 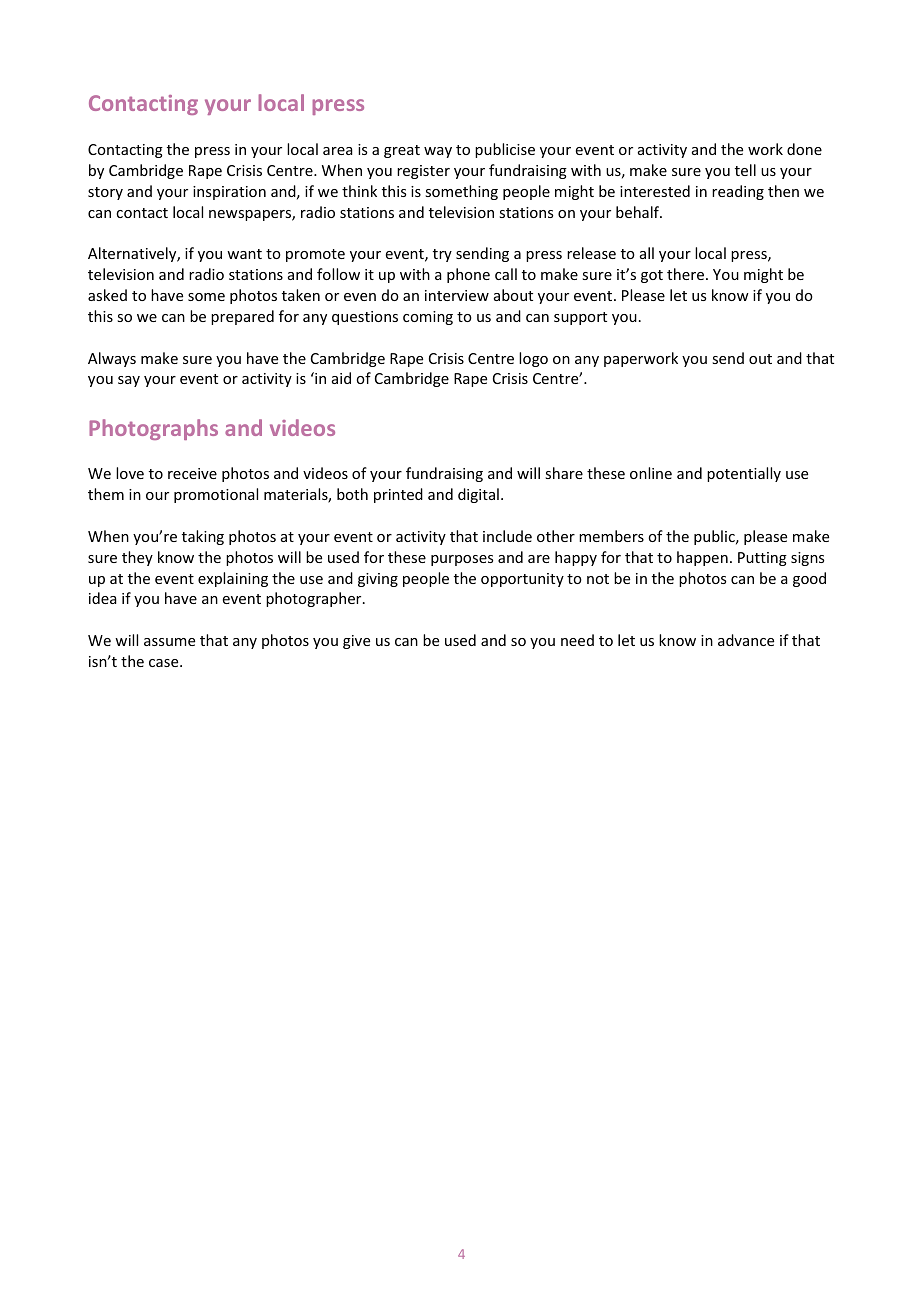 I want to click on potentially, so click(x=744, y=474).
